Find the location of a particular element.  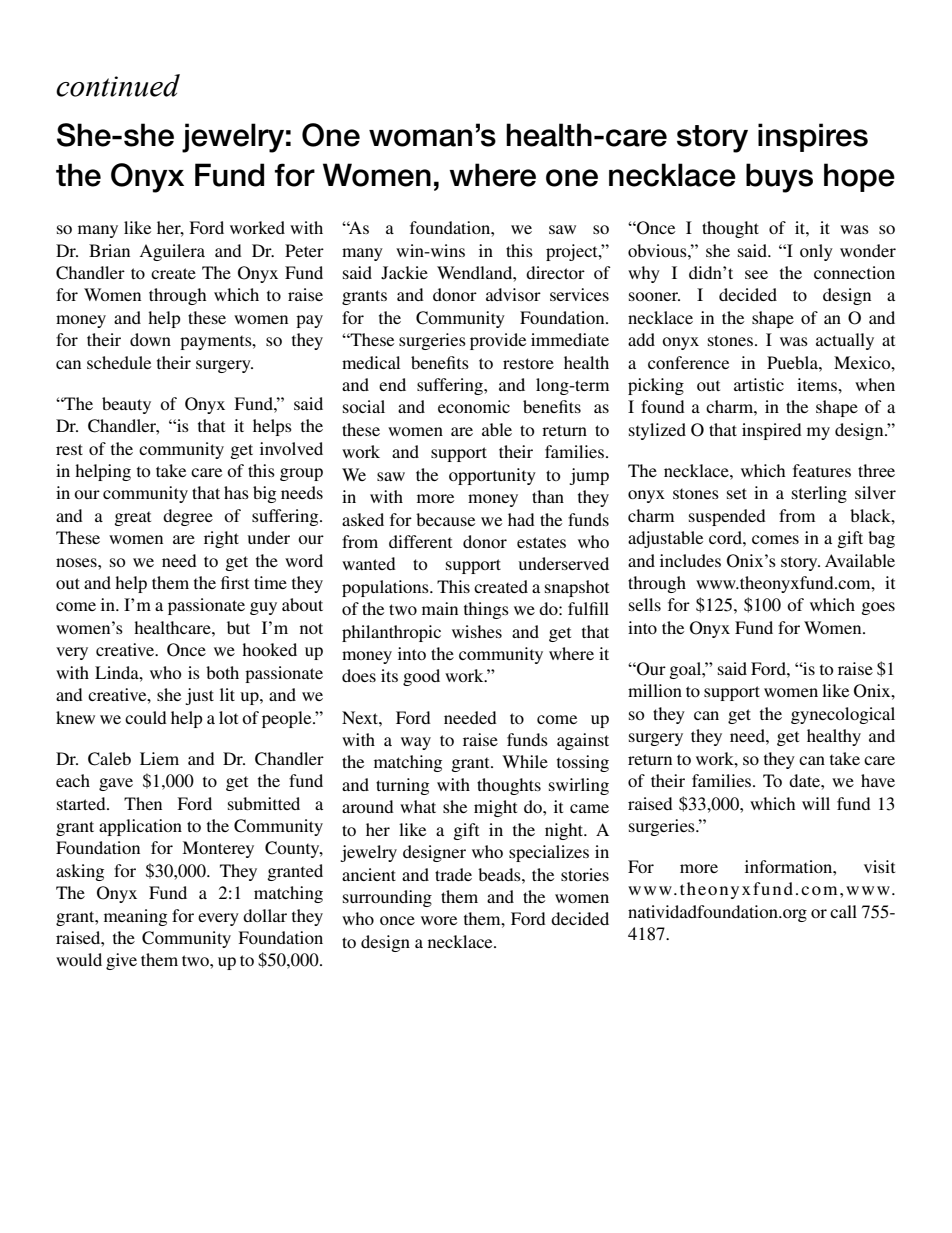

gynecological is located at coordinates (843, 715).
